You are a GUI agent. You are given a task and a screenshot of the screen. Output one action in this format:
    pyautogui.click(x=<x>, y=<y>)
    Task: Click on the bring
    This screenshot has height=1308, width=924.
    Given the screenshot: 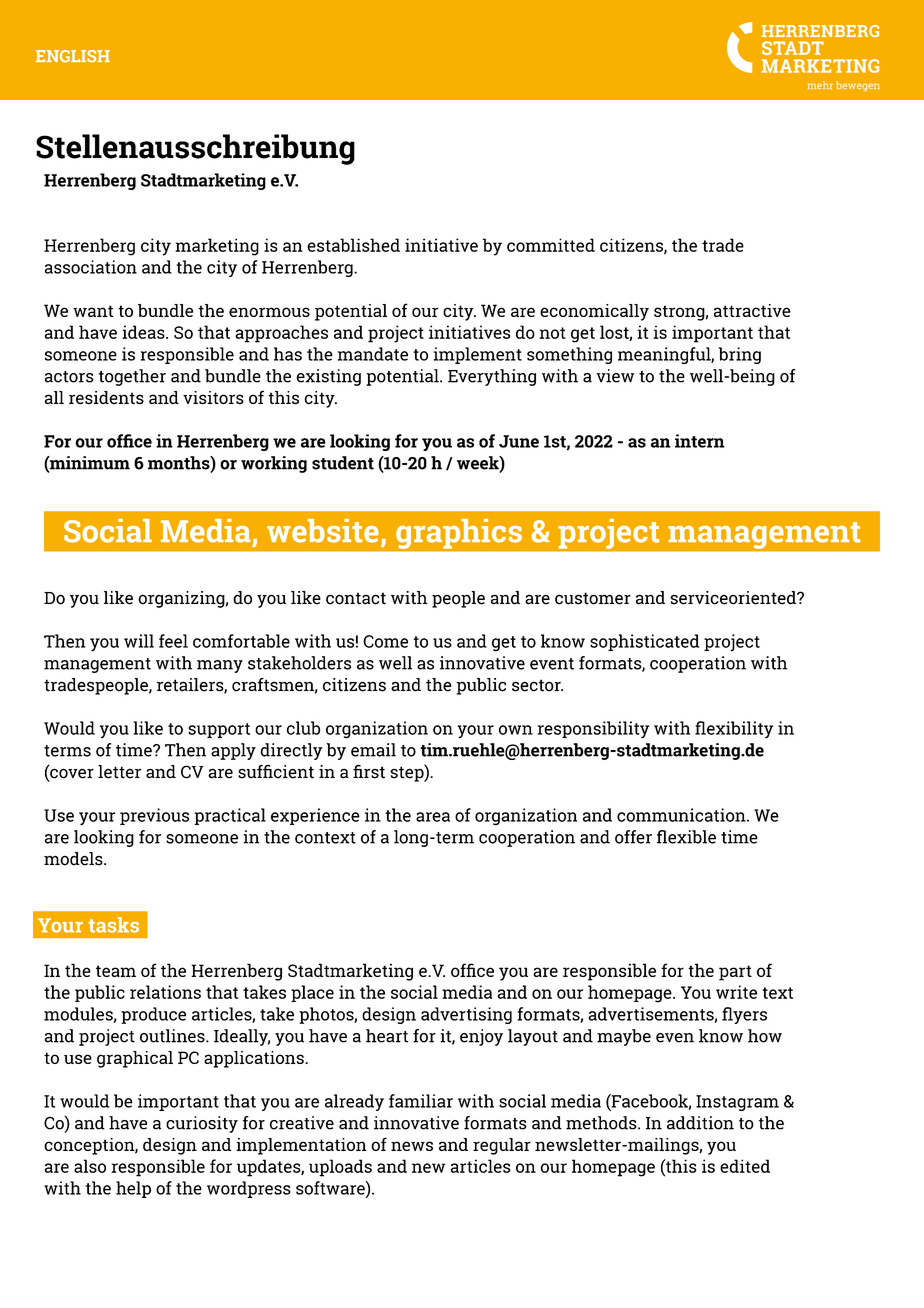 What is the action you would take?
    pyautogui.click(x=740, y=355)
